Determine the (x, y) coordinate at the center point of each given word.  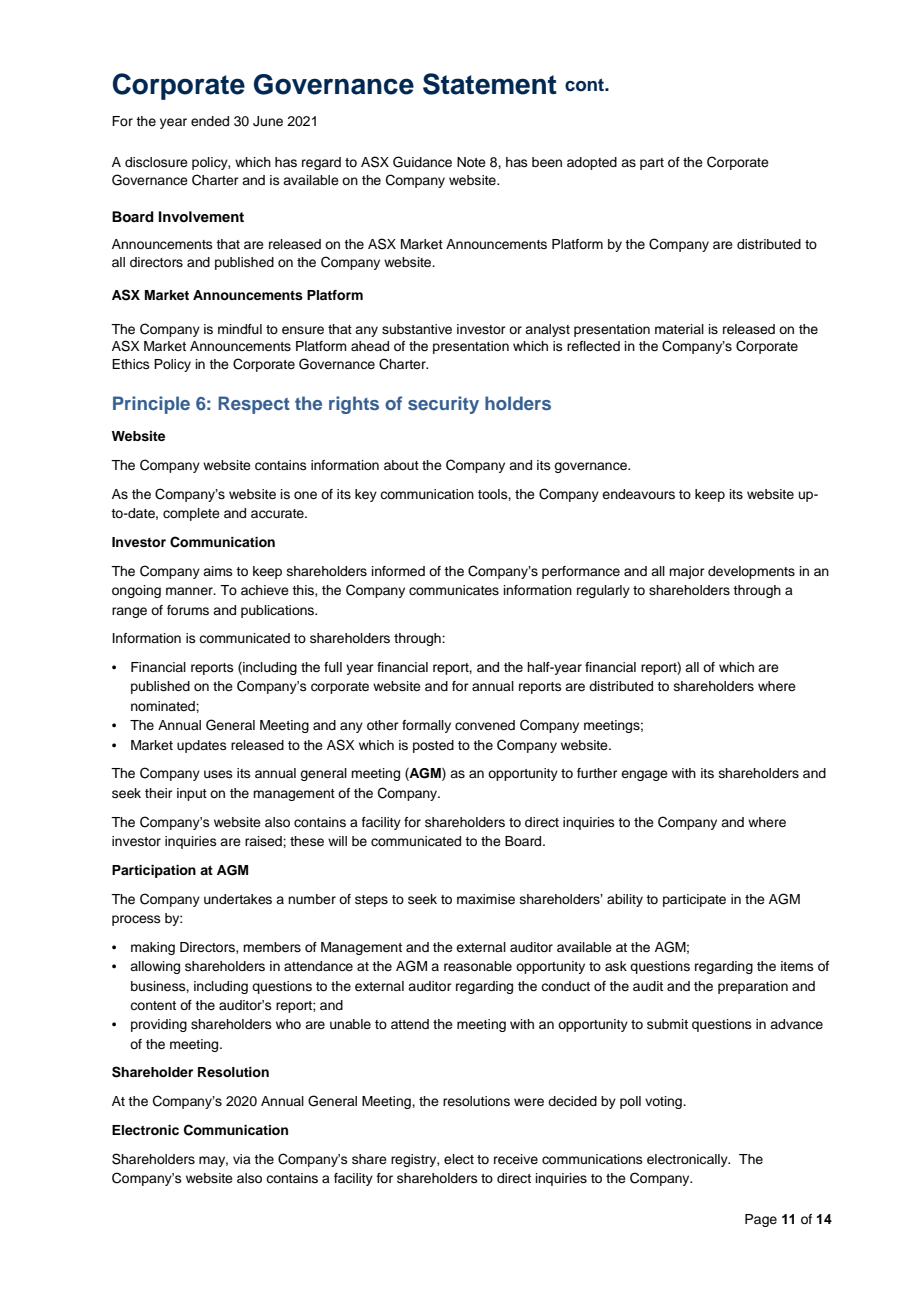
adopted (592, 163)
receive (516, 1159)
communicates (454, 590)
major (687, 572)
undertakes (238, 899)
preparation (753, 987)
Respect (254, 405)
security (443, 405)
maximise (486, 899)
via (242, 1159)
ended (210, 121)
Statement (490, 84)
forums (188, 610)
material (679, 329)
